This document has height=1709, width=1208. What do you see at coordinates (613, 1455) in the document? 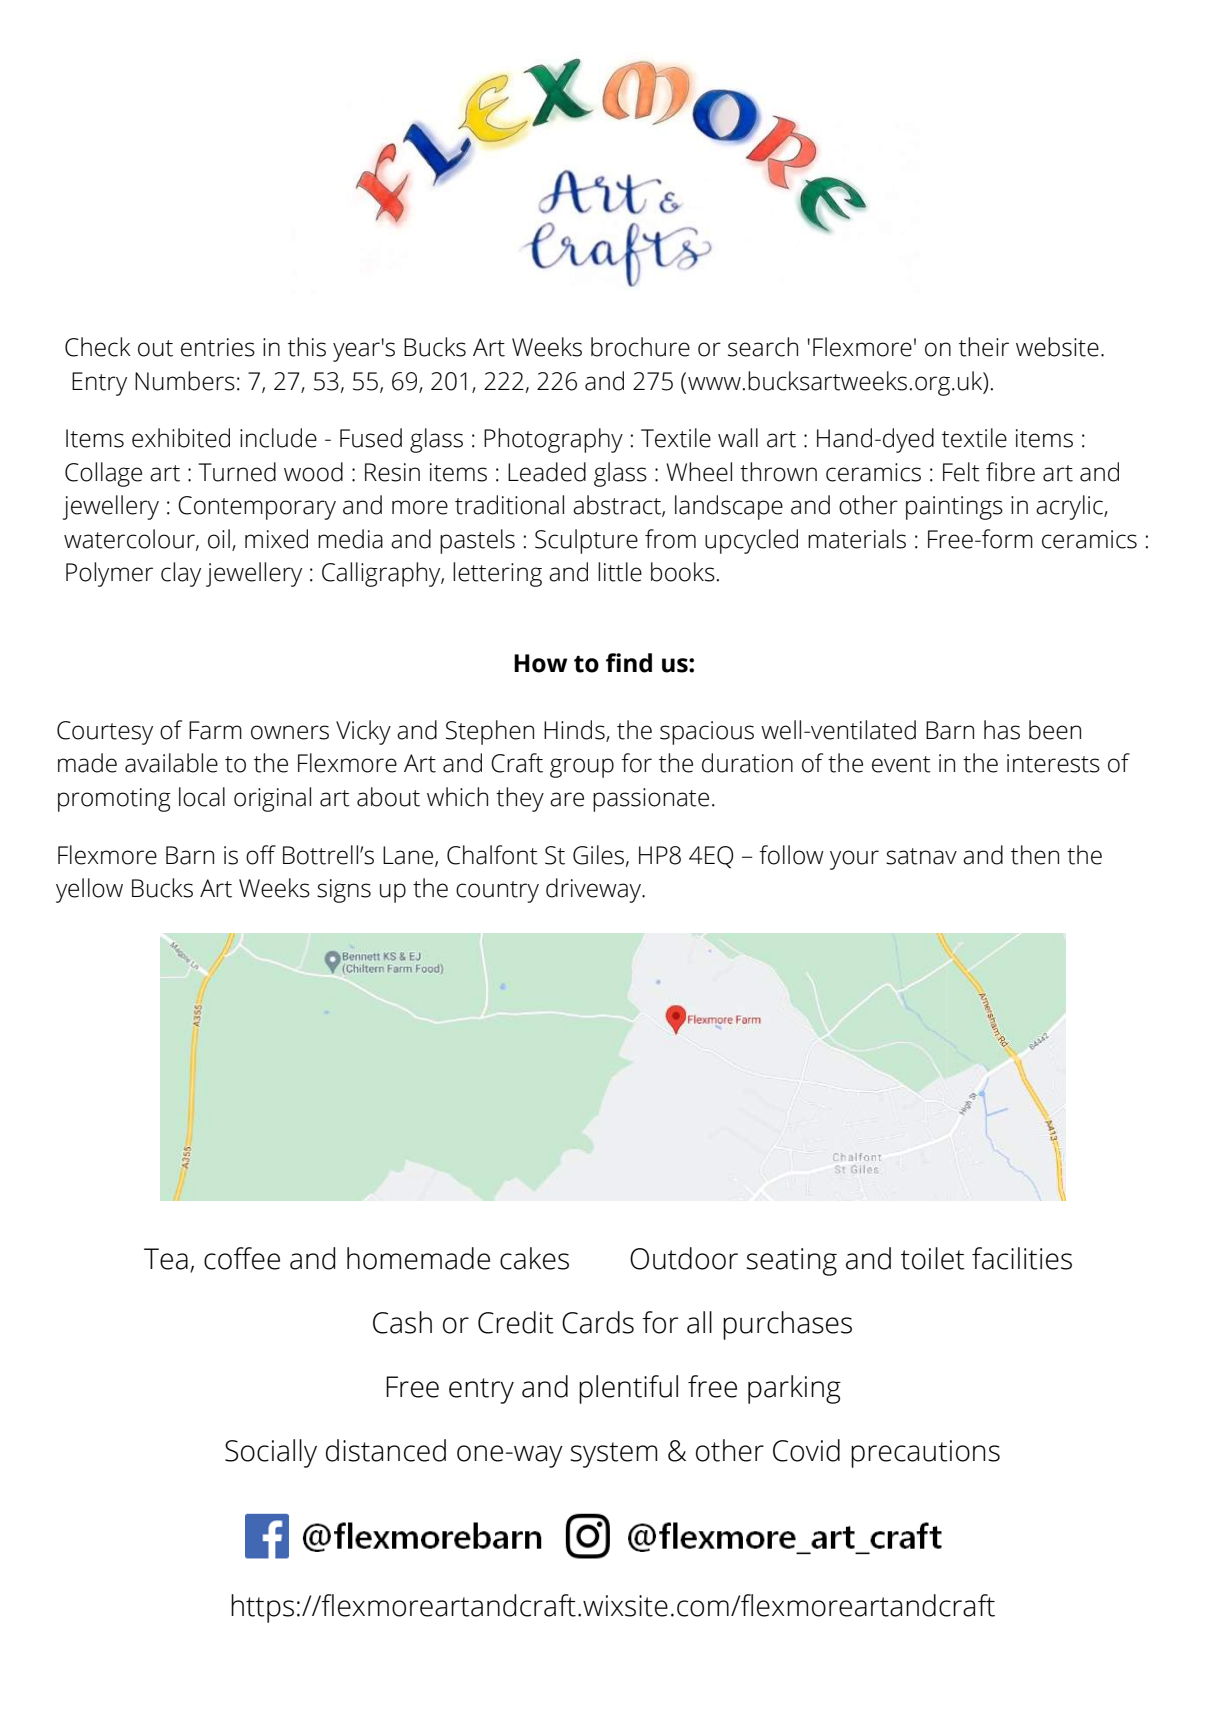
I see `system` at bounding box center [613, 1455].
